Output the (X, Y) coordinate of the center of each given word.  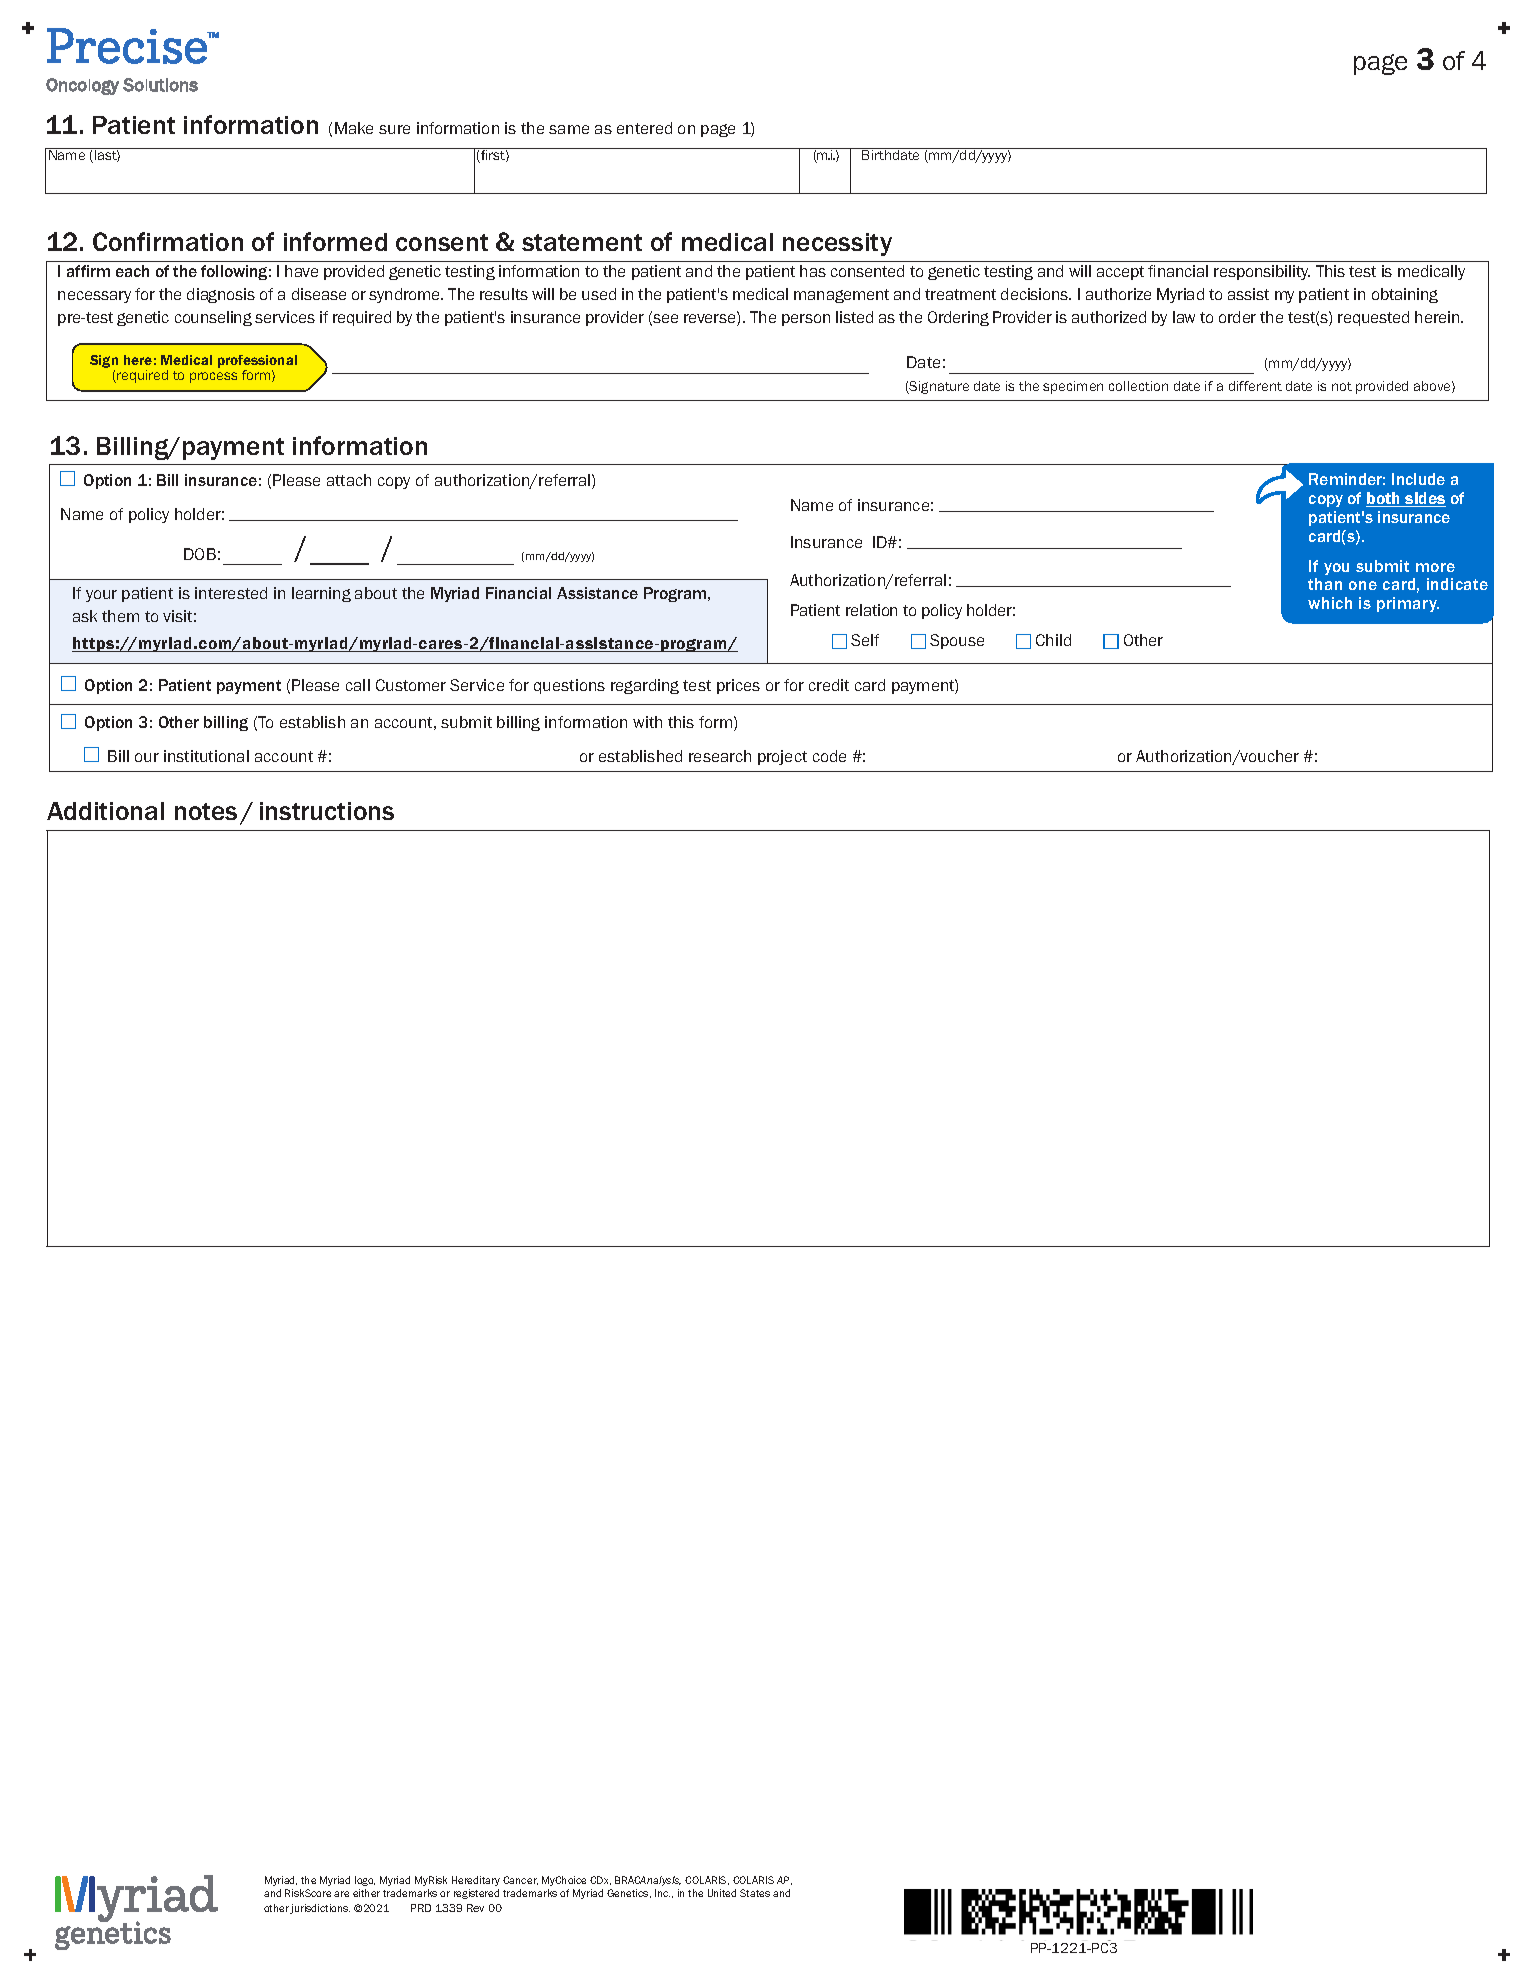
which (1330, 603)
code (829, 756)
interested (231, 593)
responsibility (1262, 272)
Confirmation (168, 241)
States (755, 1893)
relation (871, 610)
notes (206, 811)
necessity (837, 244)
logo (365, 1881)
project (782, 757)
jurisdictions (320, 1909)
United (722, 1893)
